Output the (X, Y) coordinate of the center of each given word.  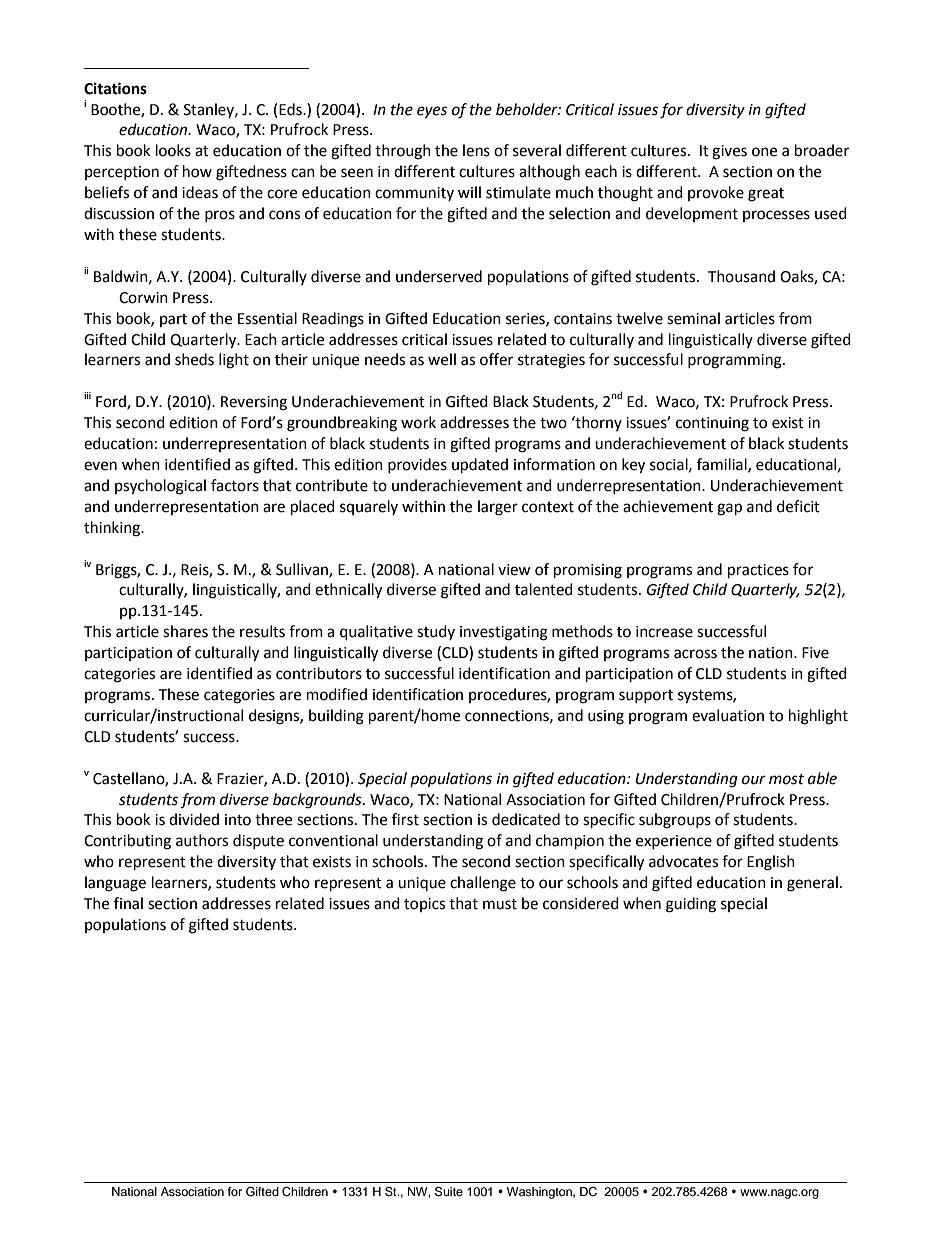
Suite (449, 1191)
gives (729, 152)
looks (173, 150)
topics (424, 905)
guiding (691, 905)
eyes (432, 112)
